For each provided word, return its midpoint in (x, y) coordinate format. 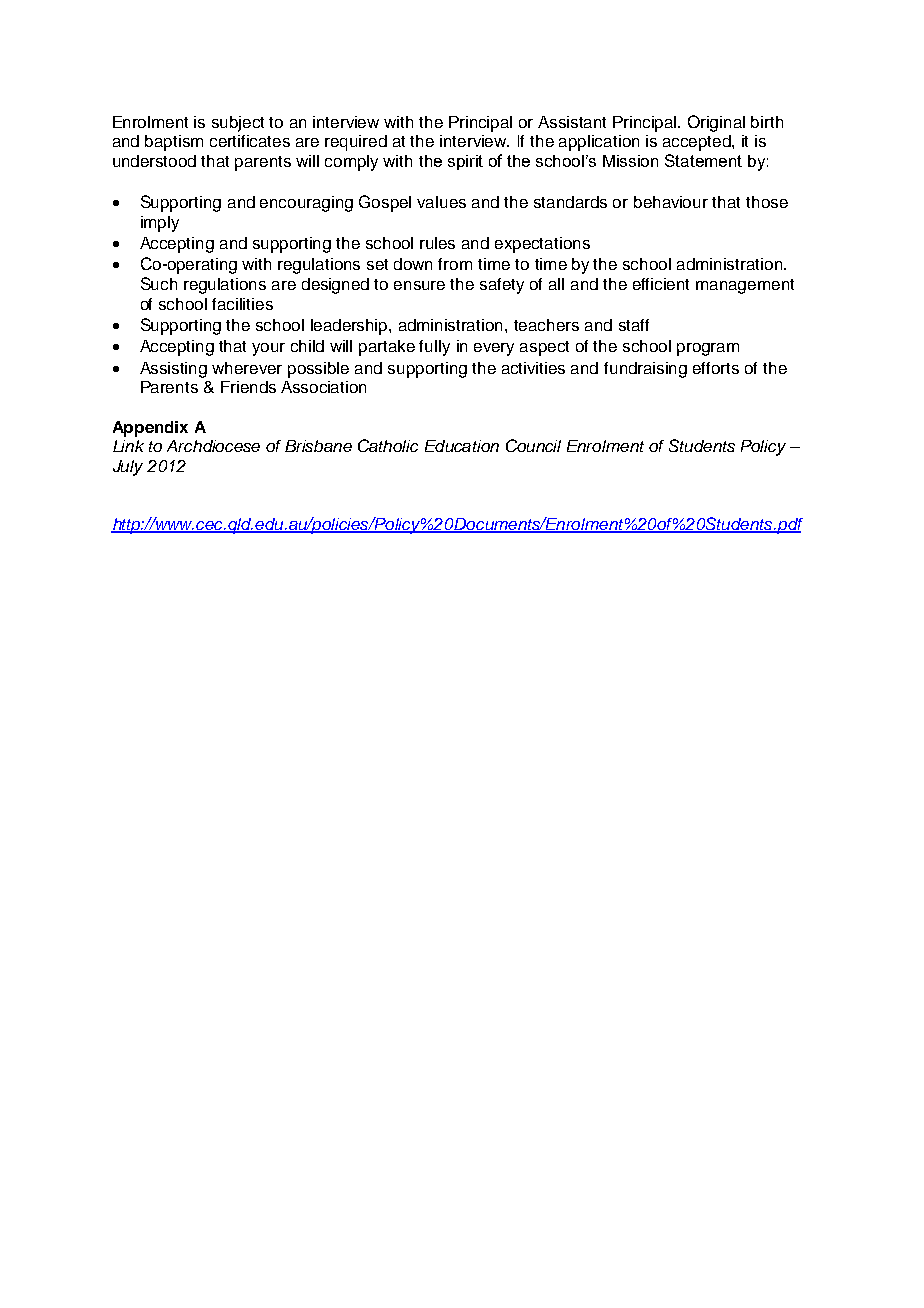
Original (716, 123)
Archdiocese (213, 446)
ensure (419, 285)
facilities (242, 304)
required (356, 143)
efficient (661, 284)
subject (238, 124)
